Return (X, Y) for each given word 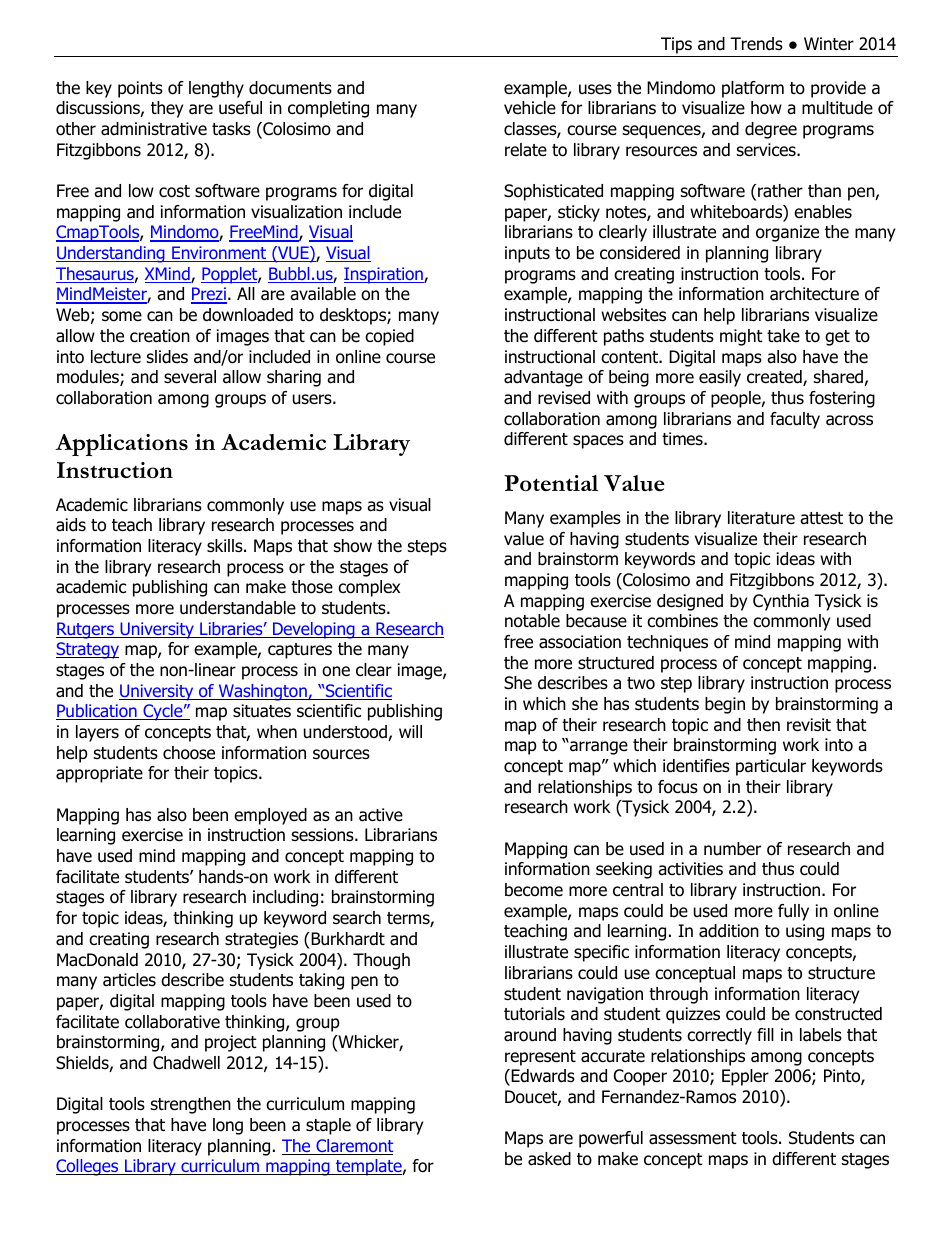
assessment (693, 1138)
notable (532, 621)
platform (753, 89)
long (228, 1126)
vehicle (530, 108)
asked (549, 1159)
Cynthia (781, 602)
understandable (238, 608)
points (140, 89)
